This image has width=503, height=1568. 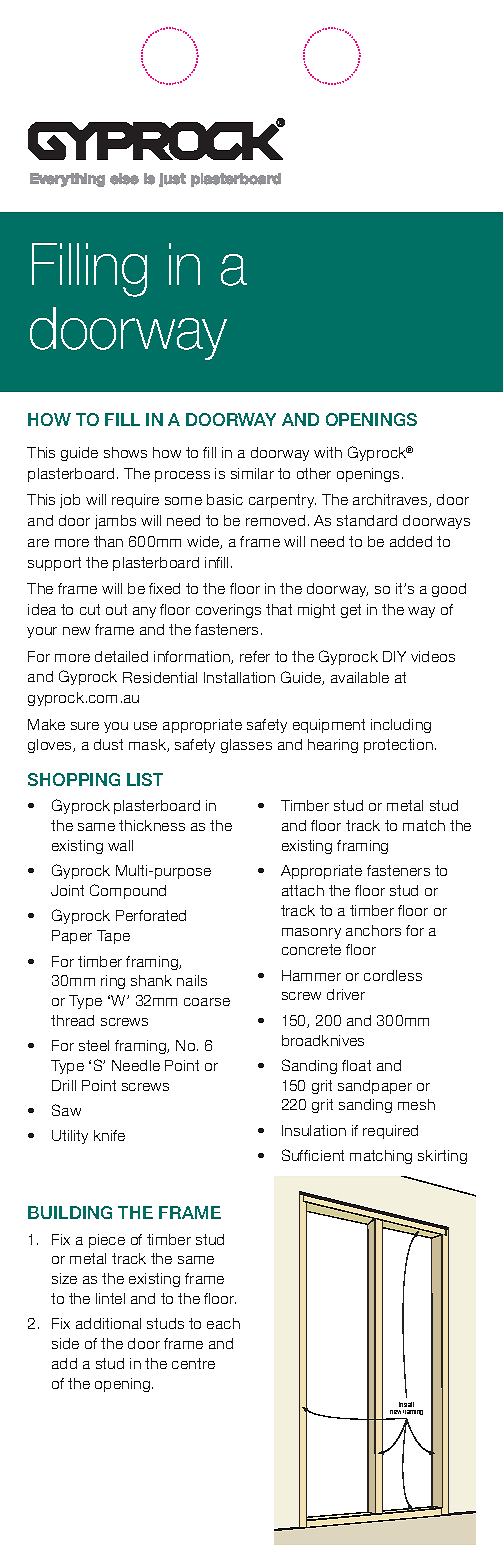 I want to click on each, so click(x=223, y=1323).
